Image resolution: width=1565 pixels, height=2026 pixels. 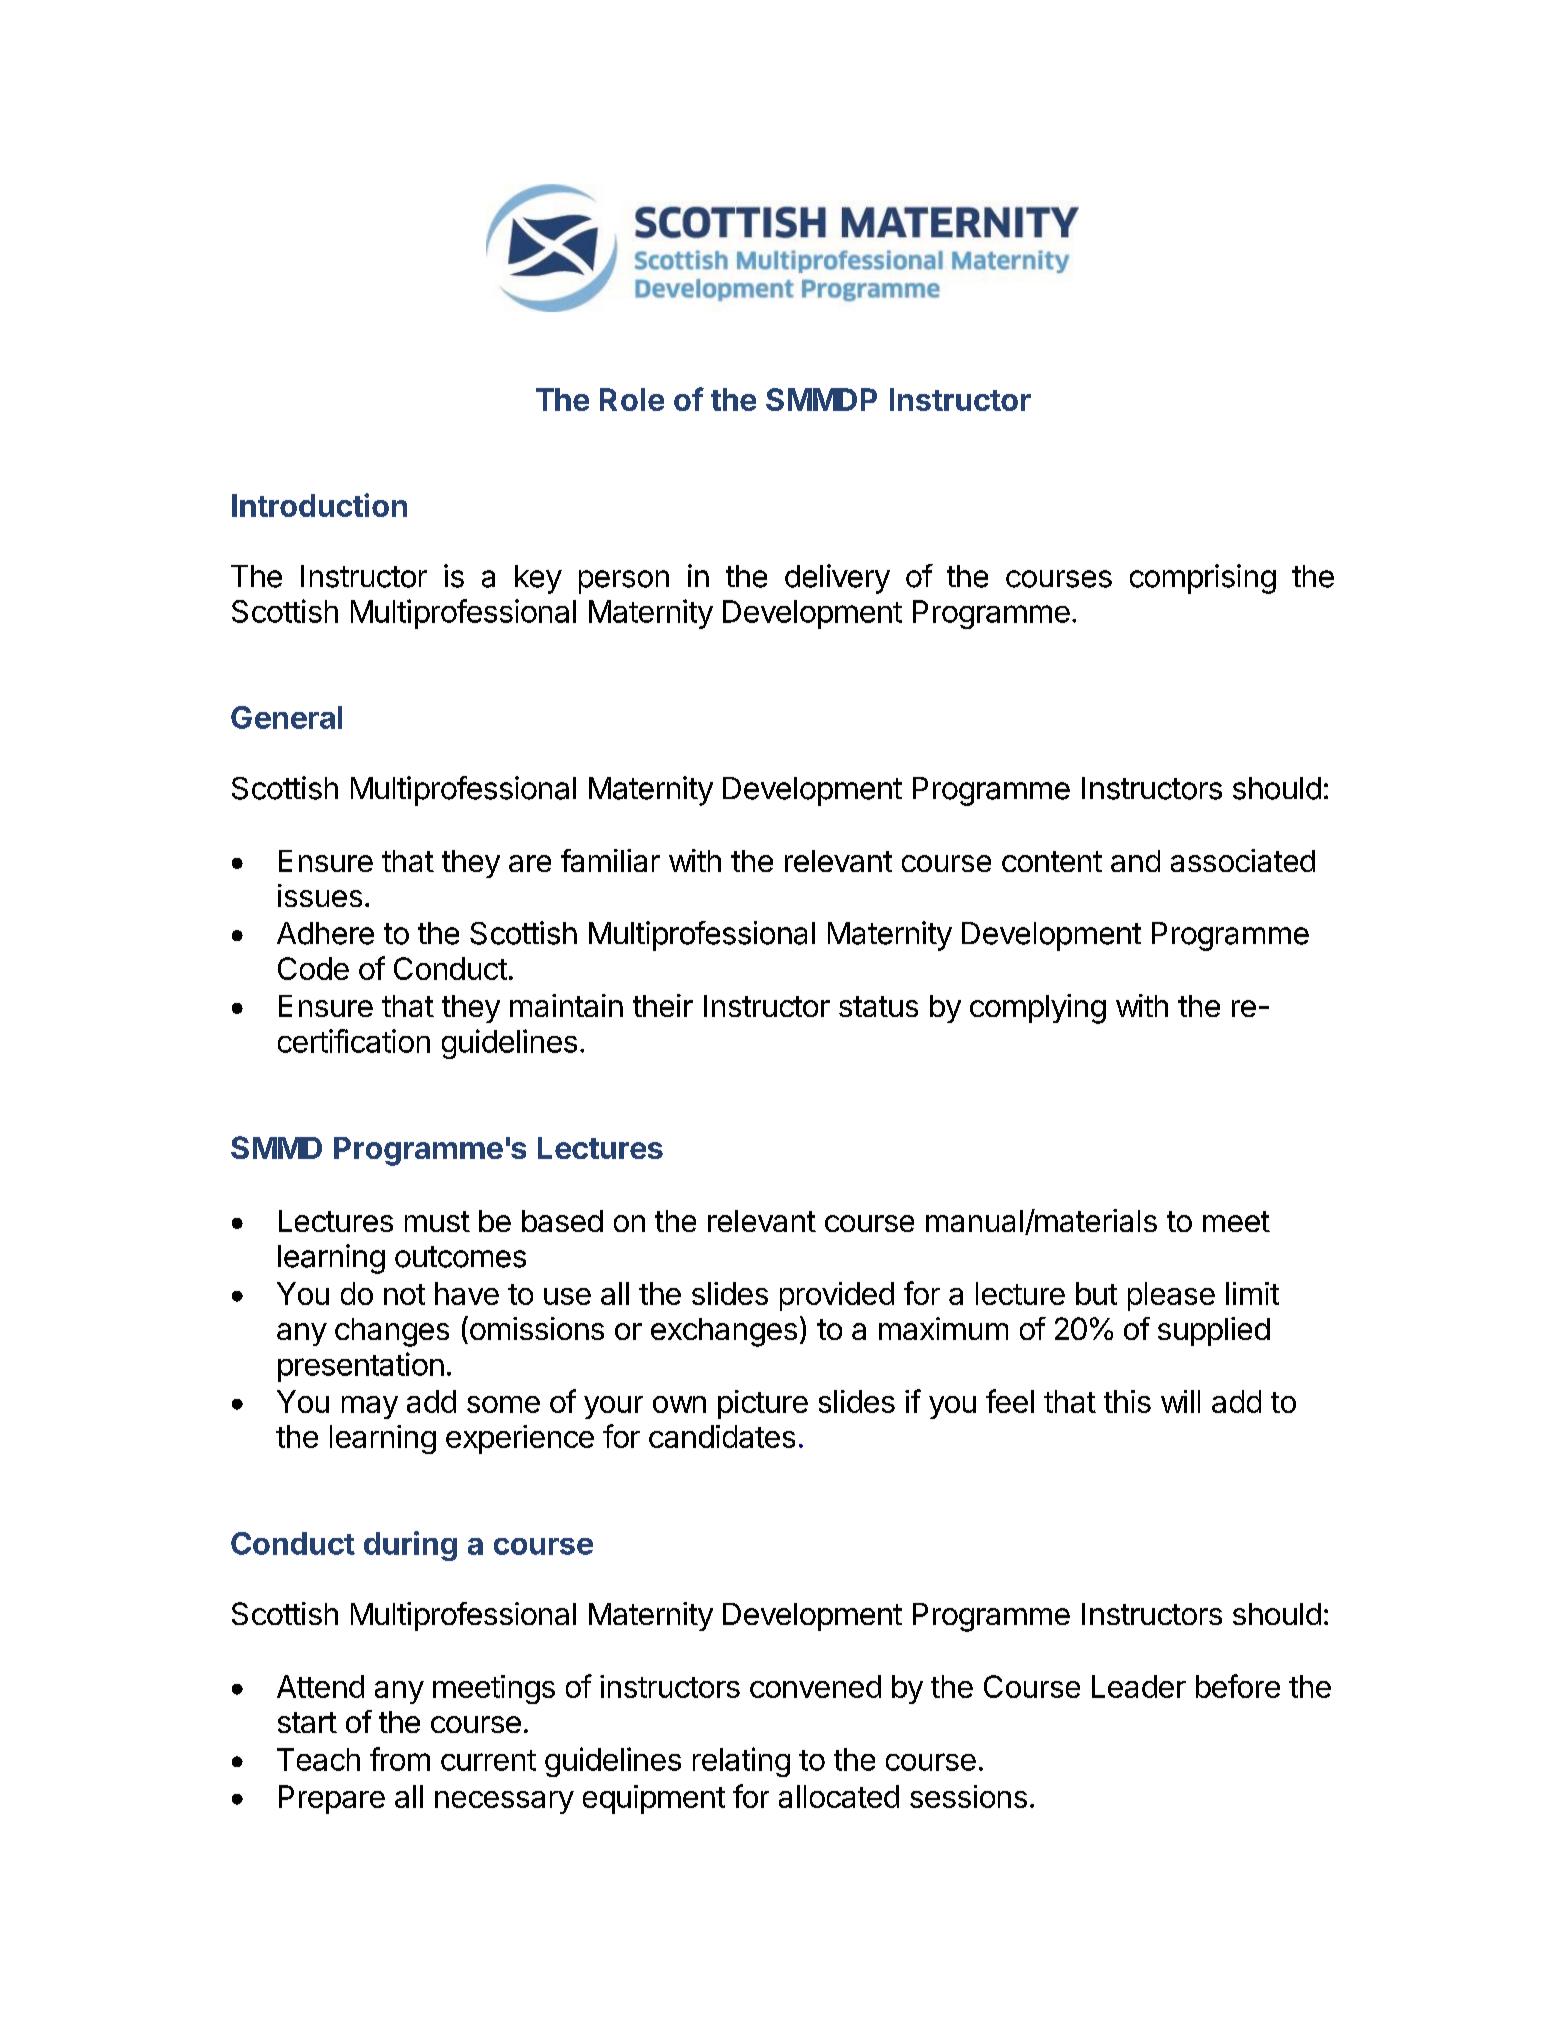 I want to click on from, so click(x=400, y=1759).
